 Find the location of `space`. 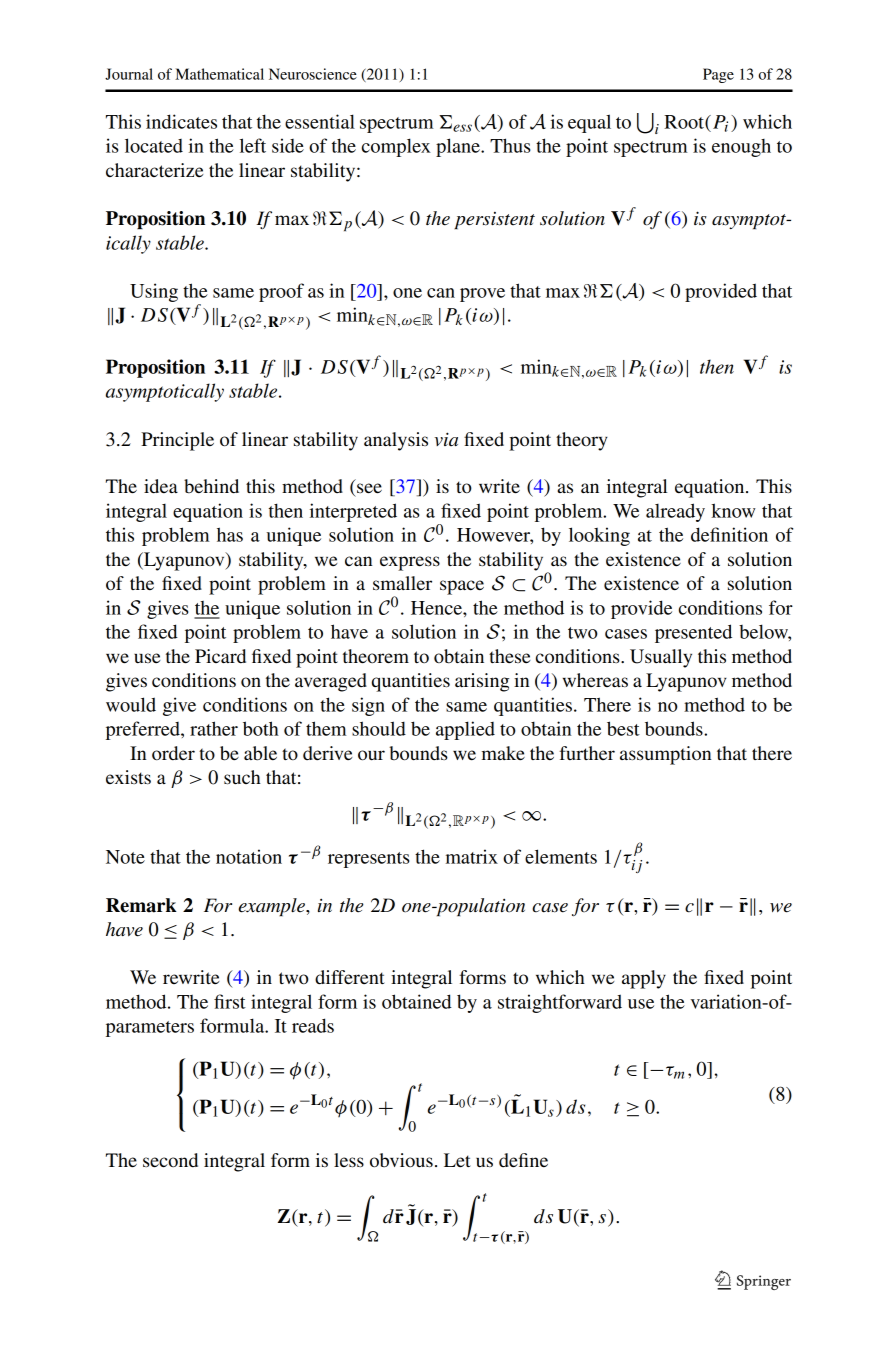

space is located at coordinates (462, 587).
